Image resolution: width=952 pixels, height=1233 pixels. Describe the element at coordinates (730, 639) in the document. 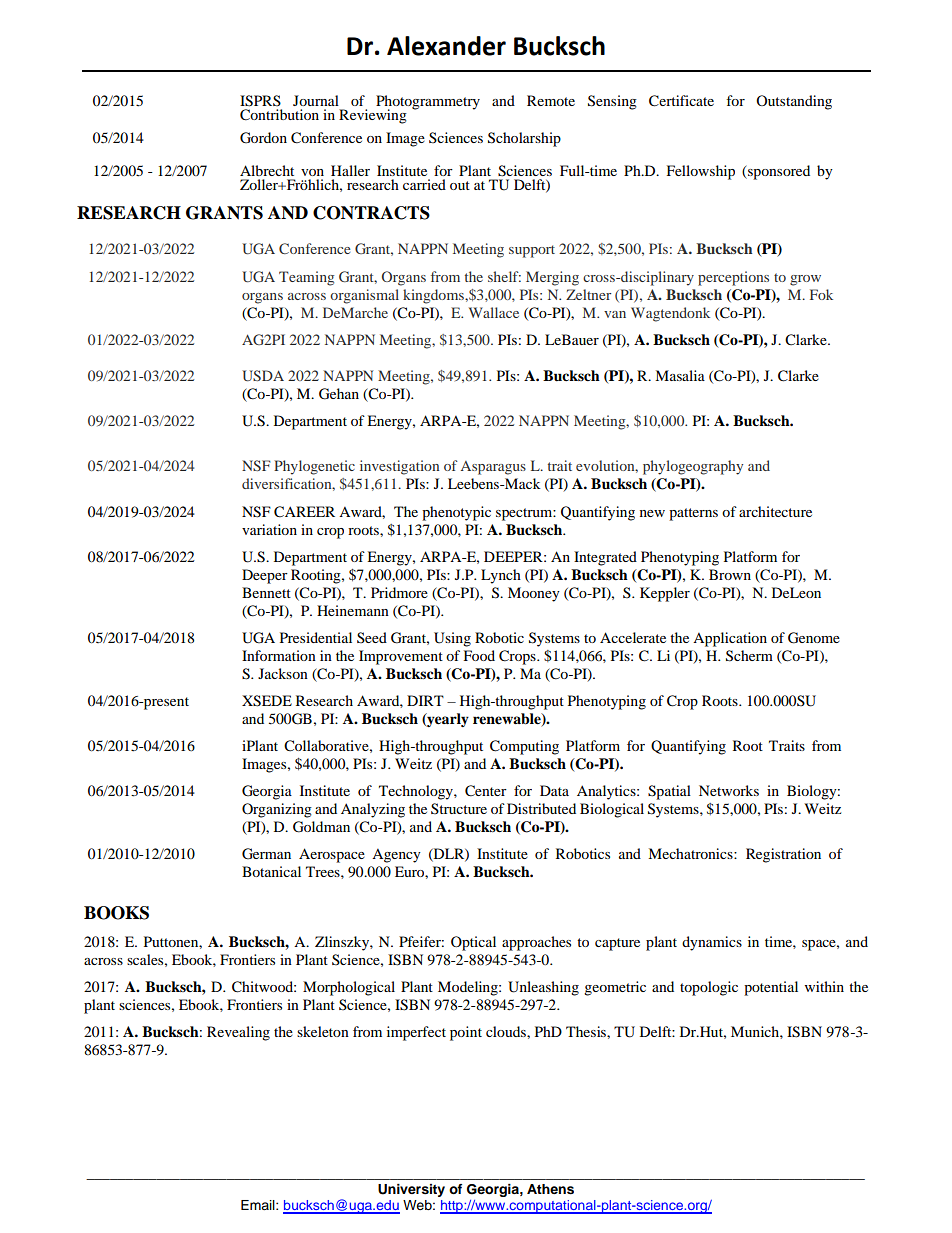

I see `Application` at that location.
